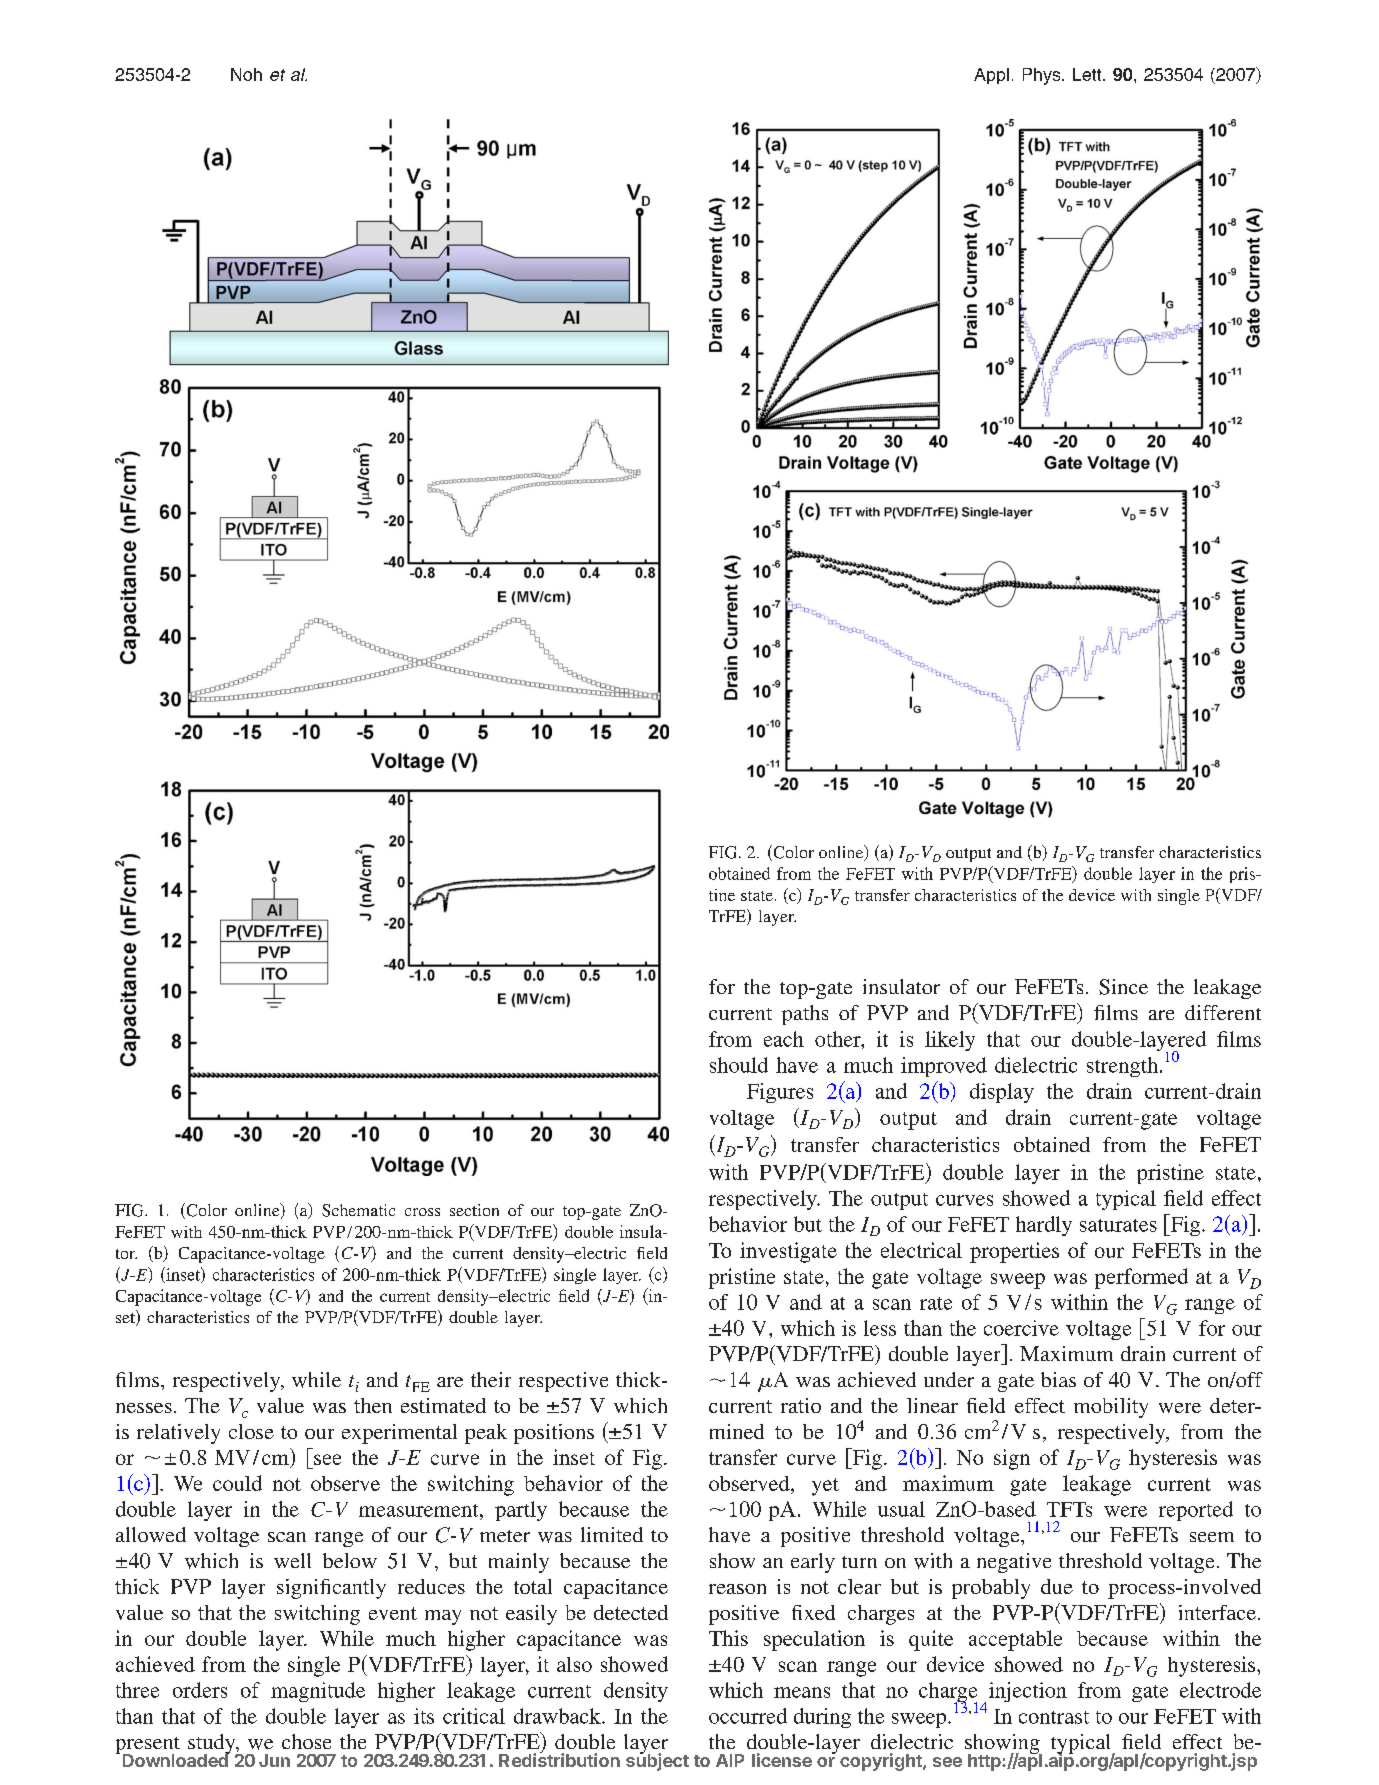 The width and height of the document is (1379, 1785). I want to click on Lett, so click(1088, 74).
